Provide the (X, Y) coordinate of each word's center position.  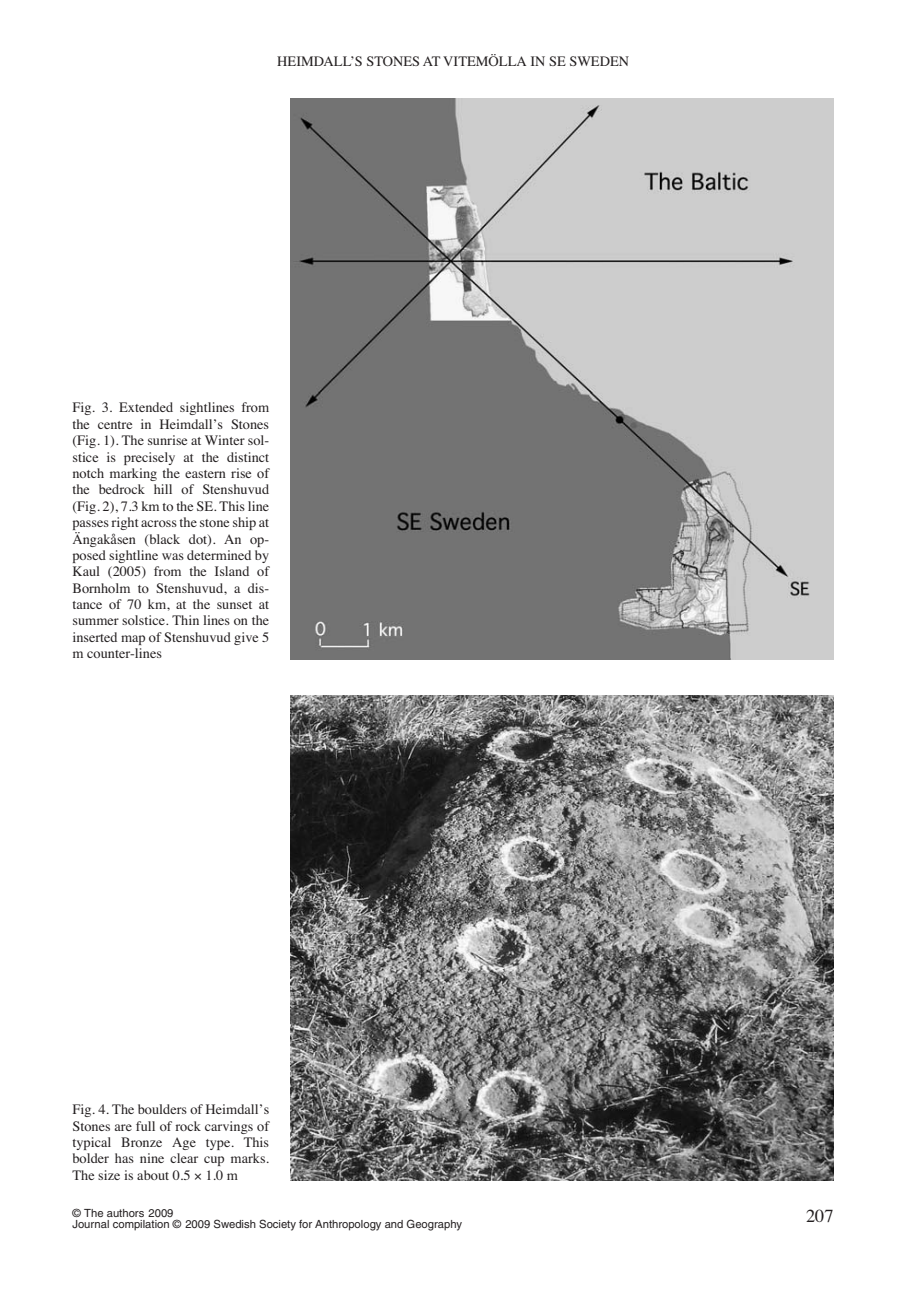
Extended (146, 407)
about (153, 1175)
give (246, 638)
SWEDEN (599, 61)
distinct (248, 457)
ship (244, 523)
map (133, 640)
